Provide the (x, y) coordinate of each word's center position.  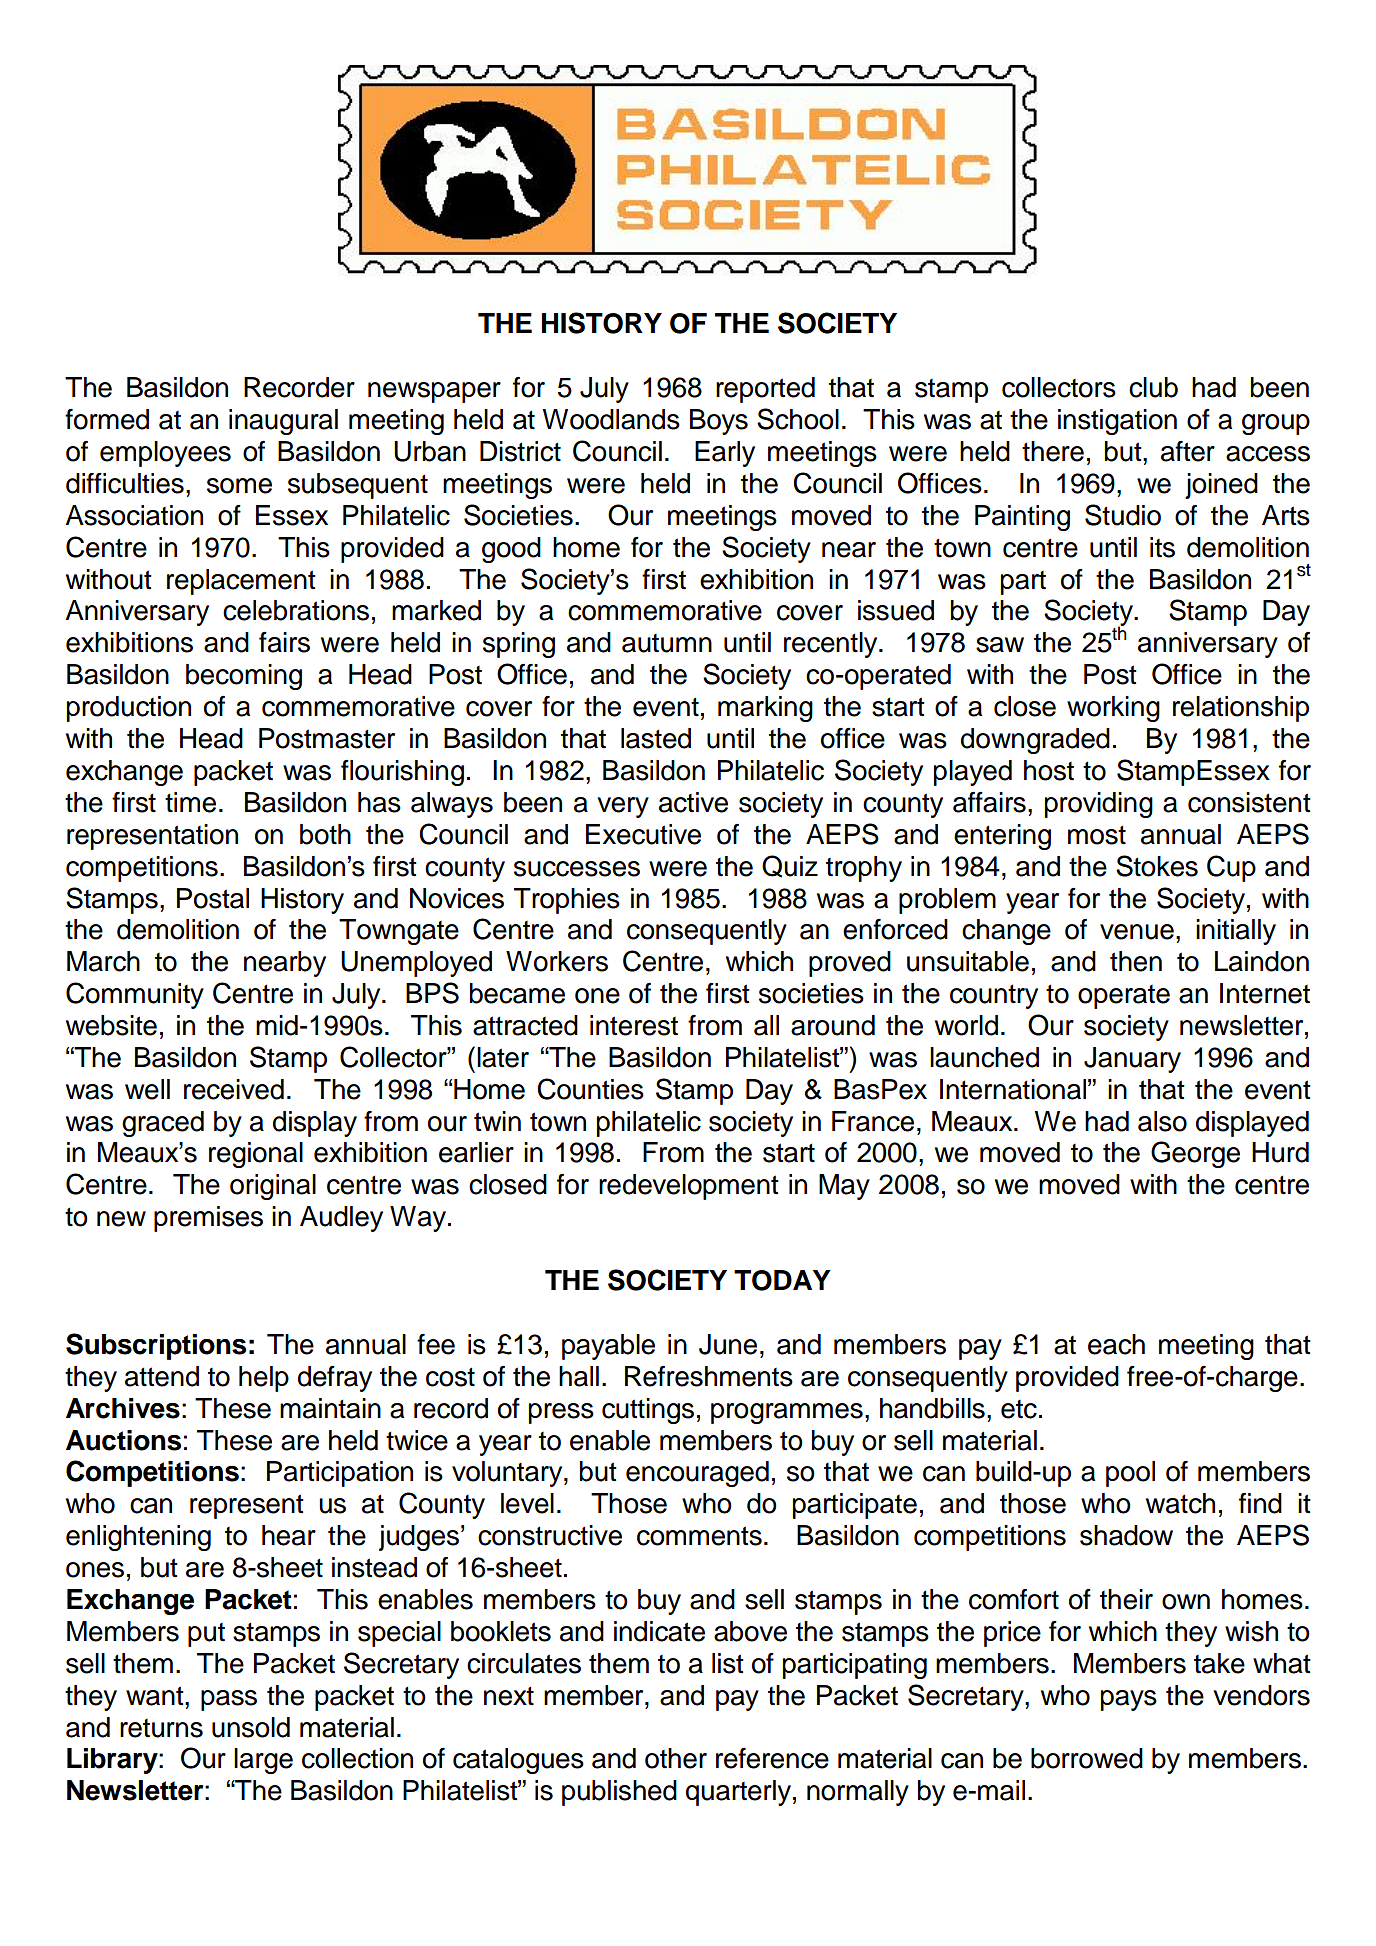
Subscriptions (156, 1346)
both (325, 834)
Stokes (1157, 866)
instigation (1117, 422)
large (263, 1761)
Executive (643, 834)
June (728, 1344)
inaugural (283, 422)
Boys (719, 422)
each (1116, 1344)
